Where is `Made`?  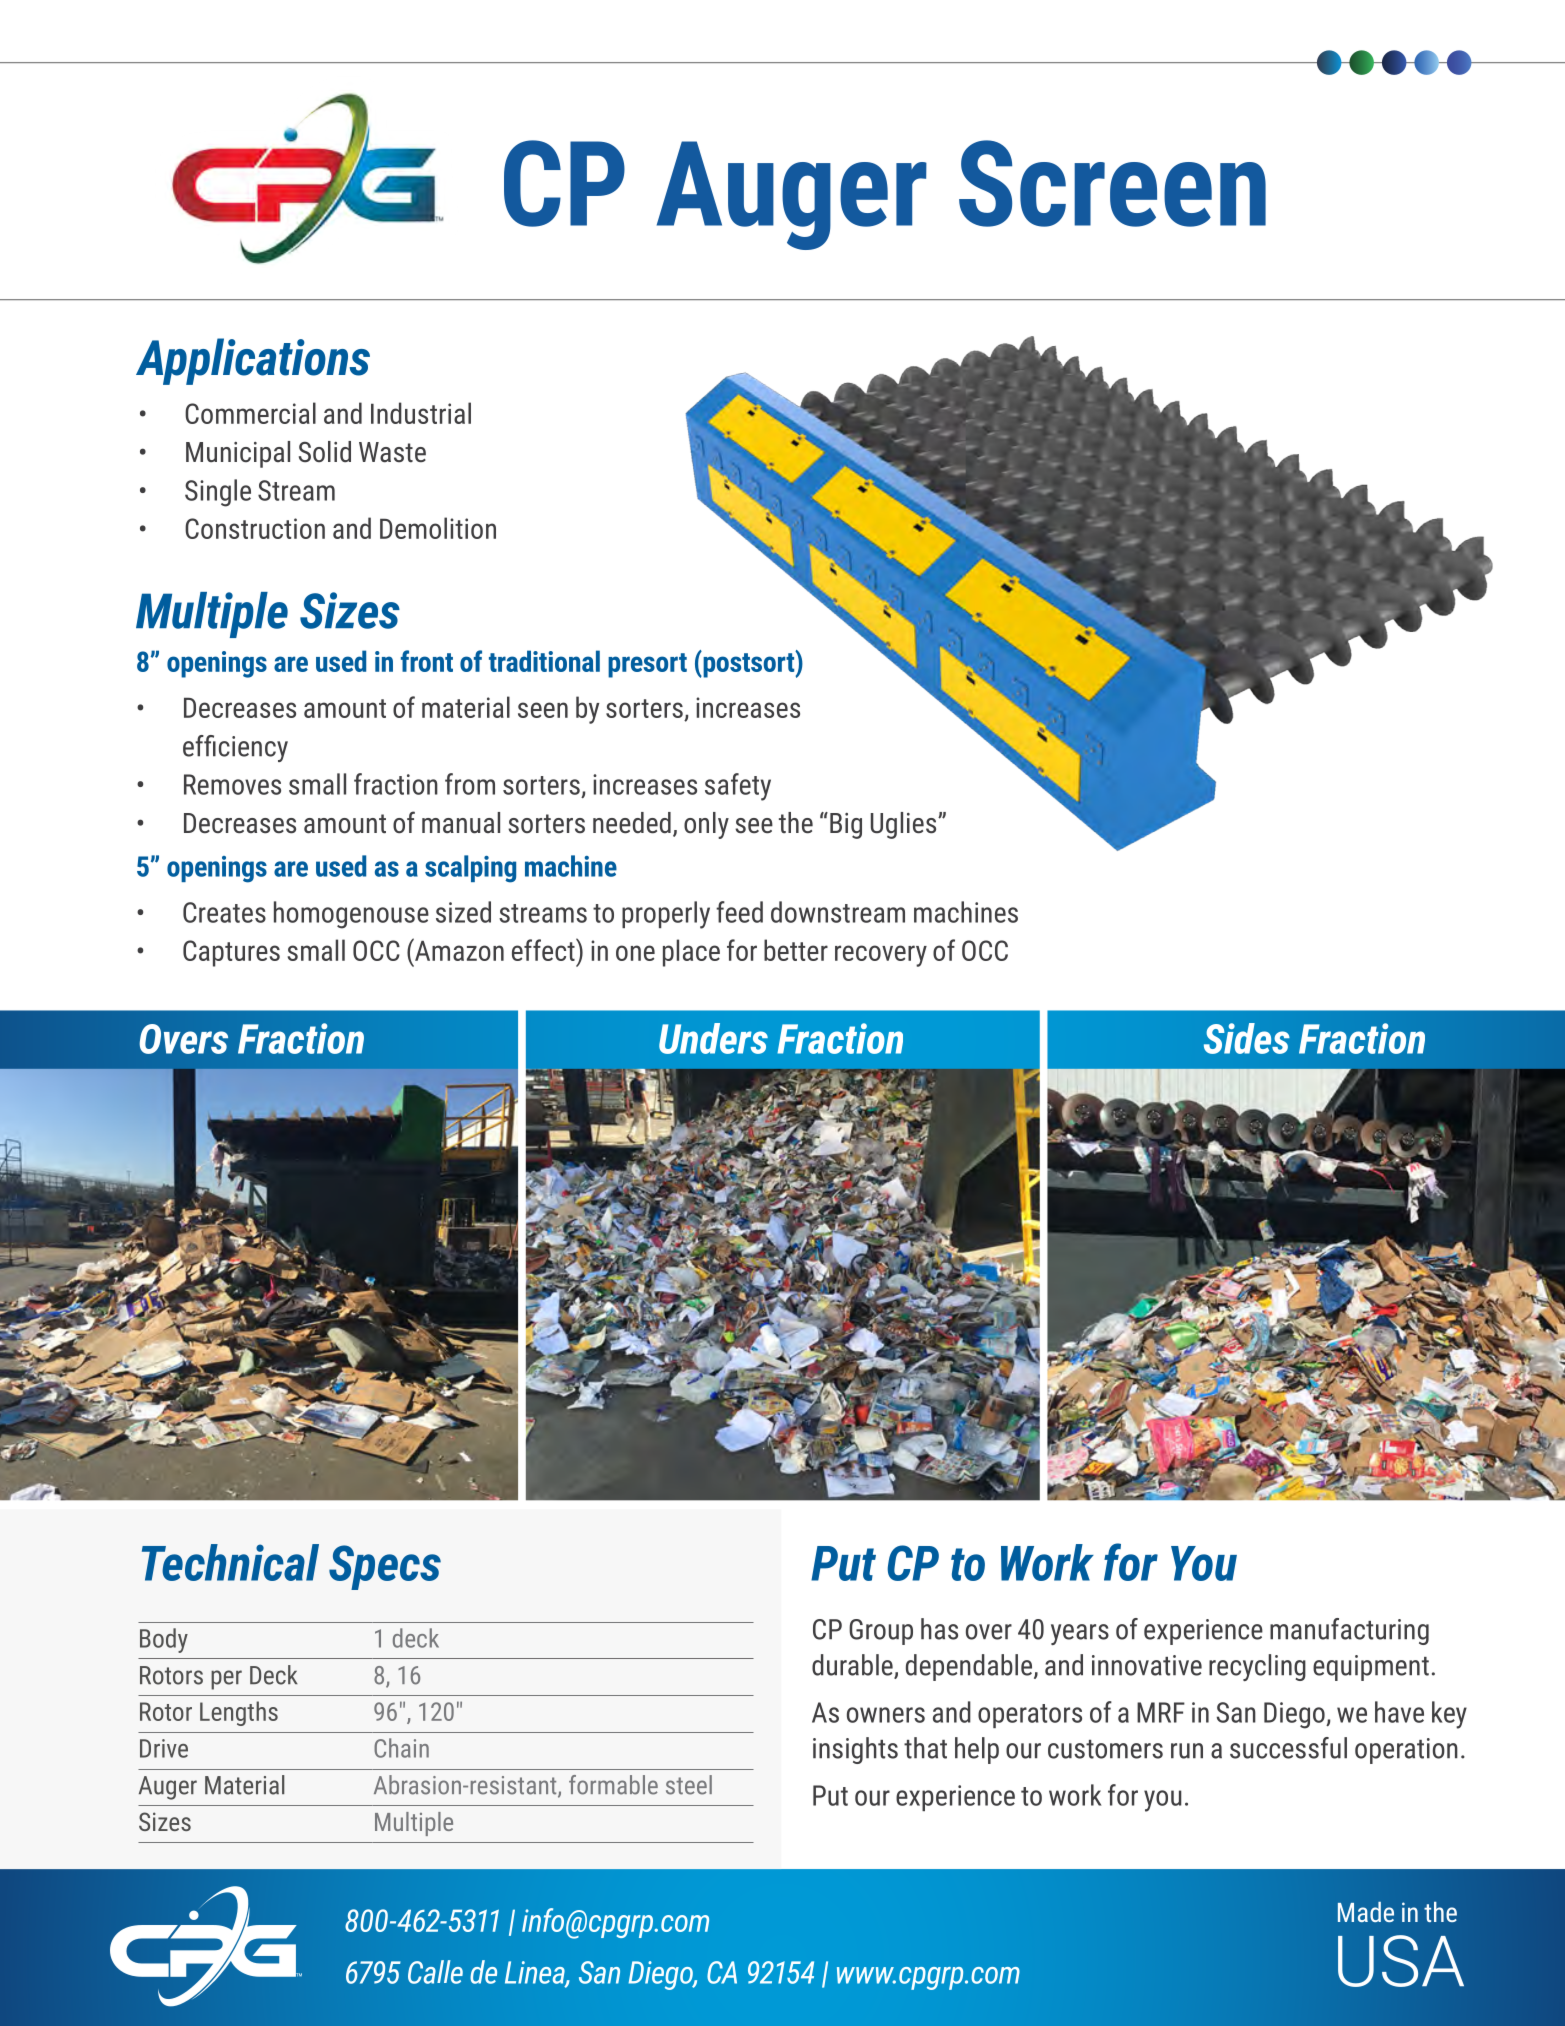
Made is located at coordinates (1366, 1912).
